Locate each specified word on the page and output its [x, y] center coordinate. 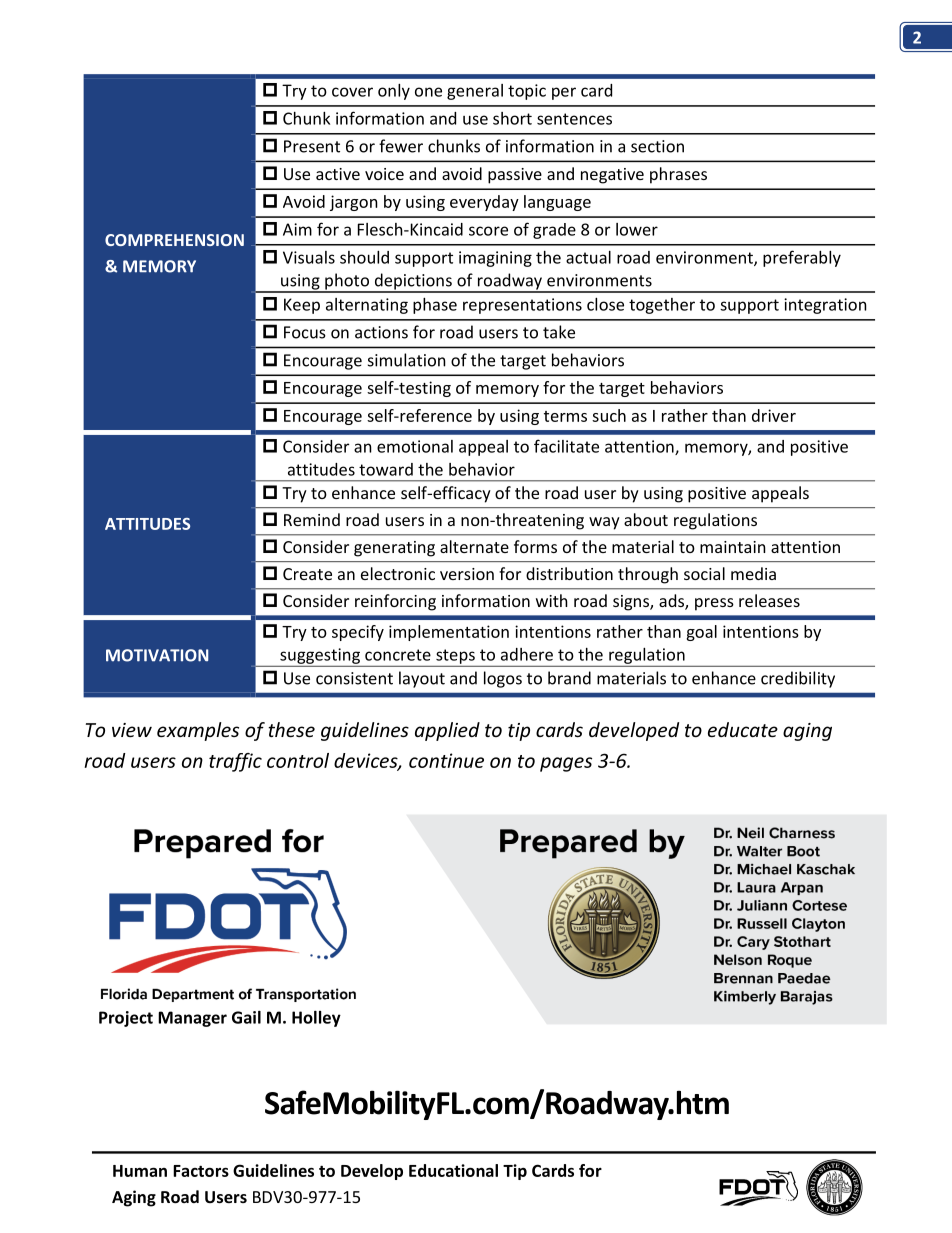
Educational [453, 1170]
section [657, 146]
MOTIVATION [157, 655]
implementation [449, 633]
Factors [201, 1171]
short [512, 118]
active [338, 174]
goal [701, 633]
